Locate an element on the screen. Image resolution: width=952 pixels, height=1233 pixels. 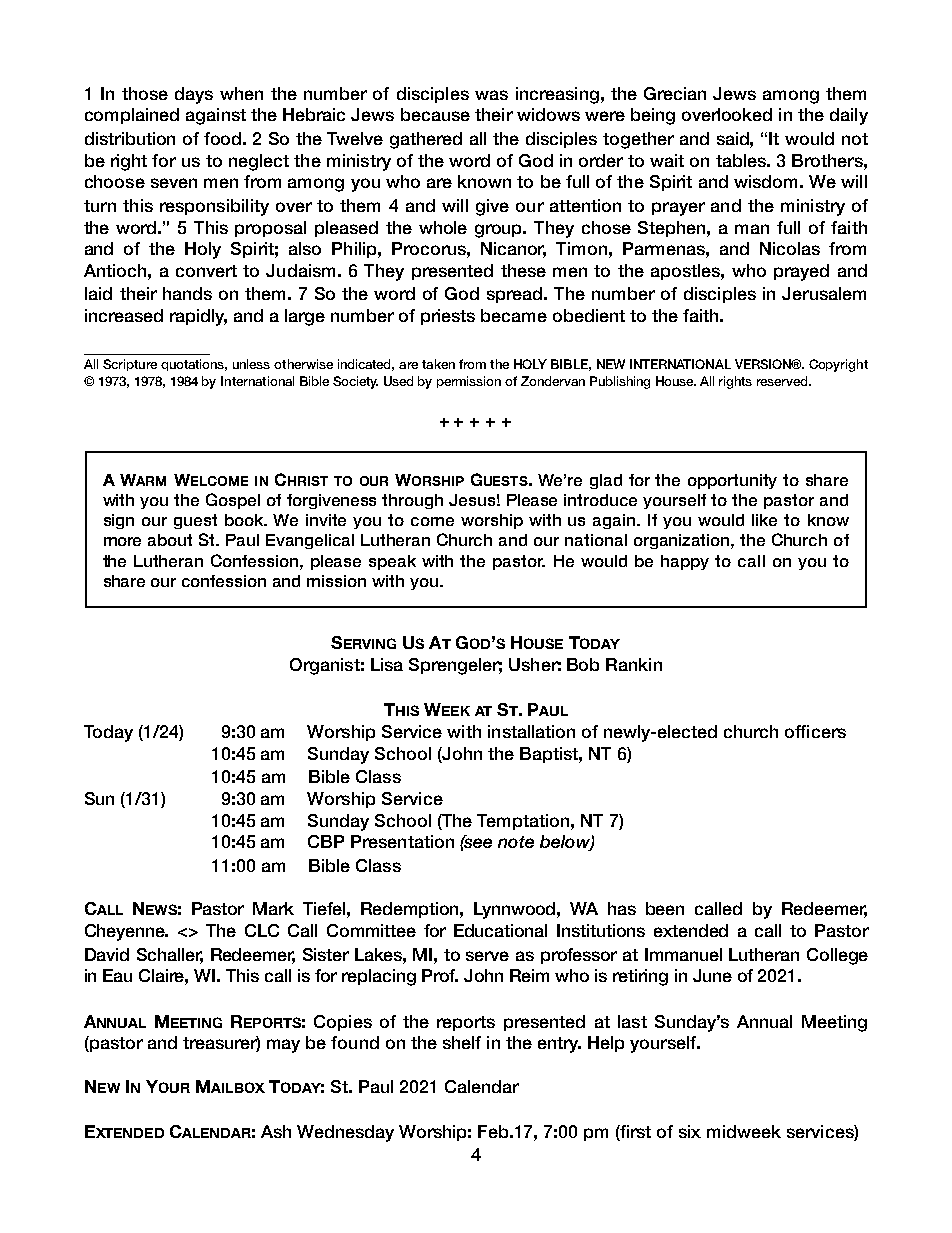
CBP is located at coordinates (326, 841).
